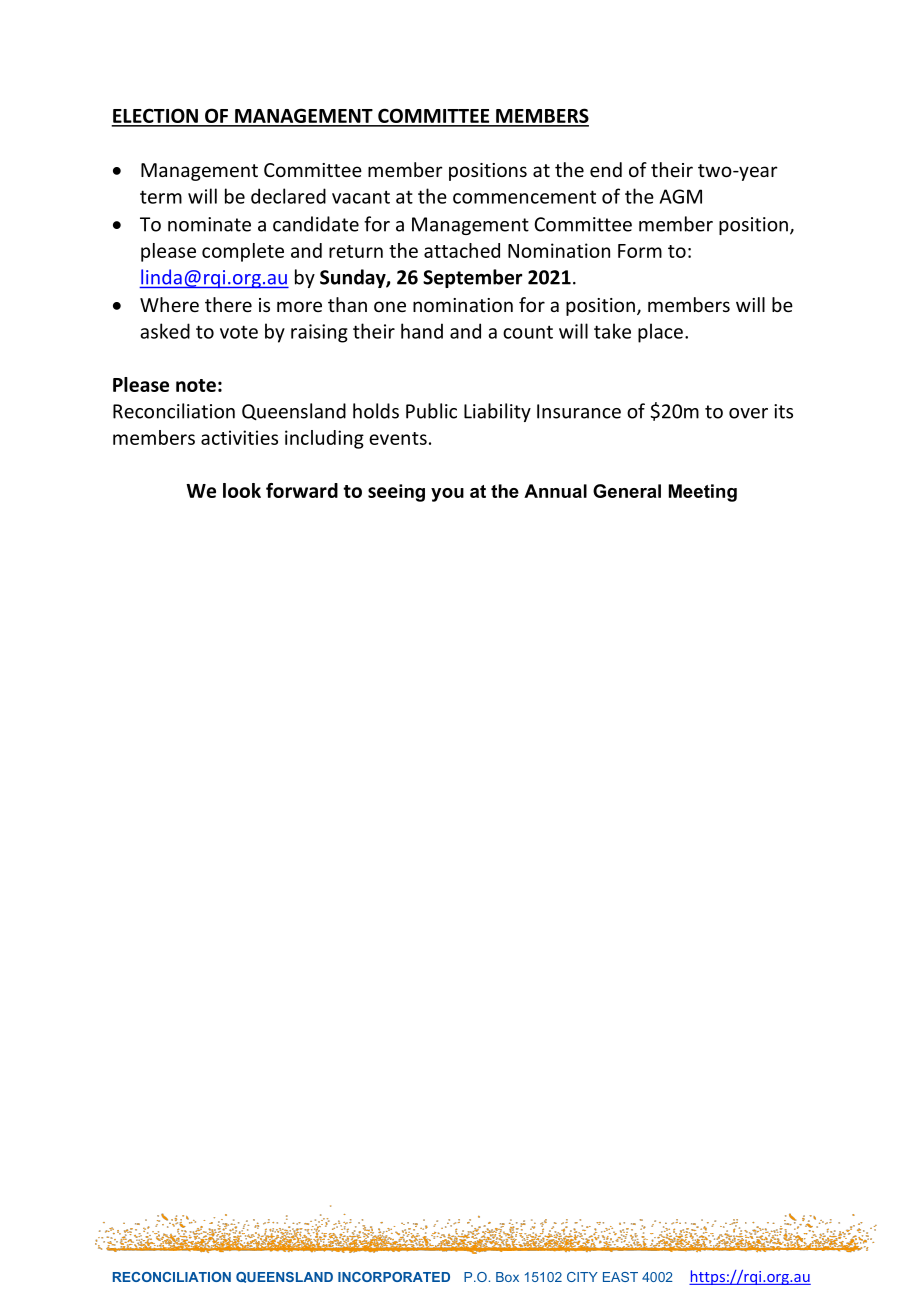 The image size is (924, 1308). I want to click on Annual, so click(555, 491).
